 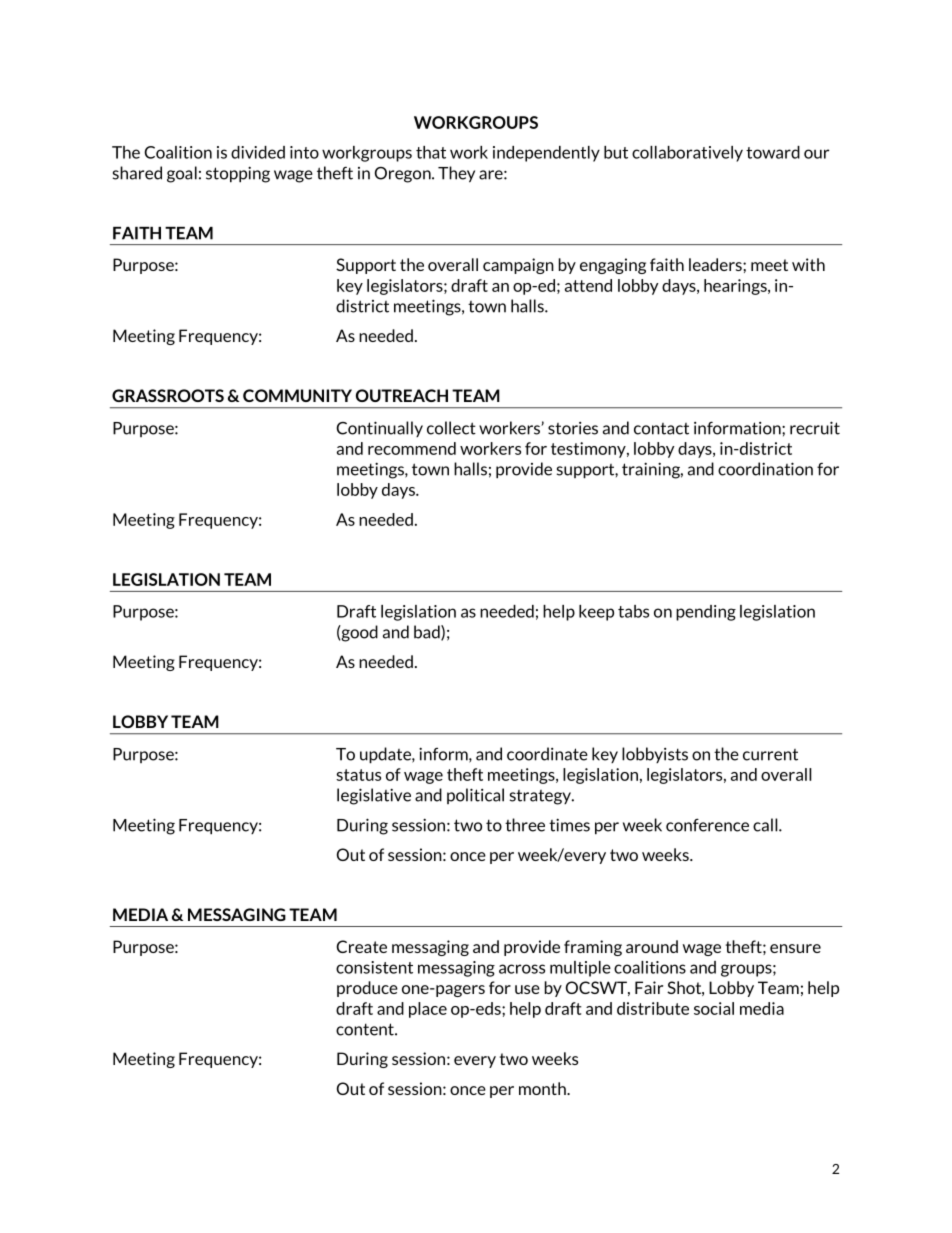 I want to click on pending, so click(x=706, y=613).
